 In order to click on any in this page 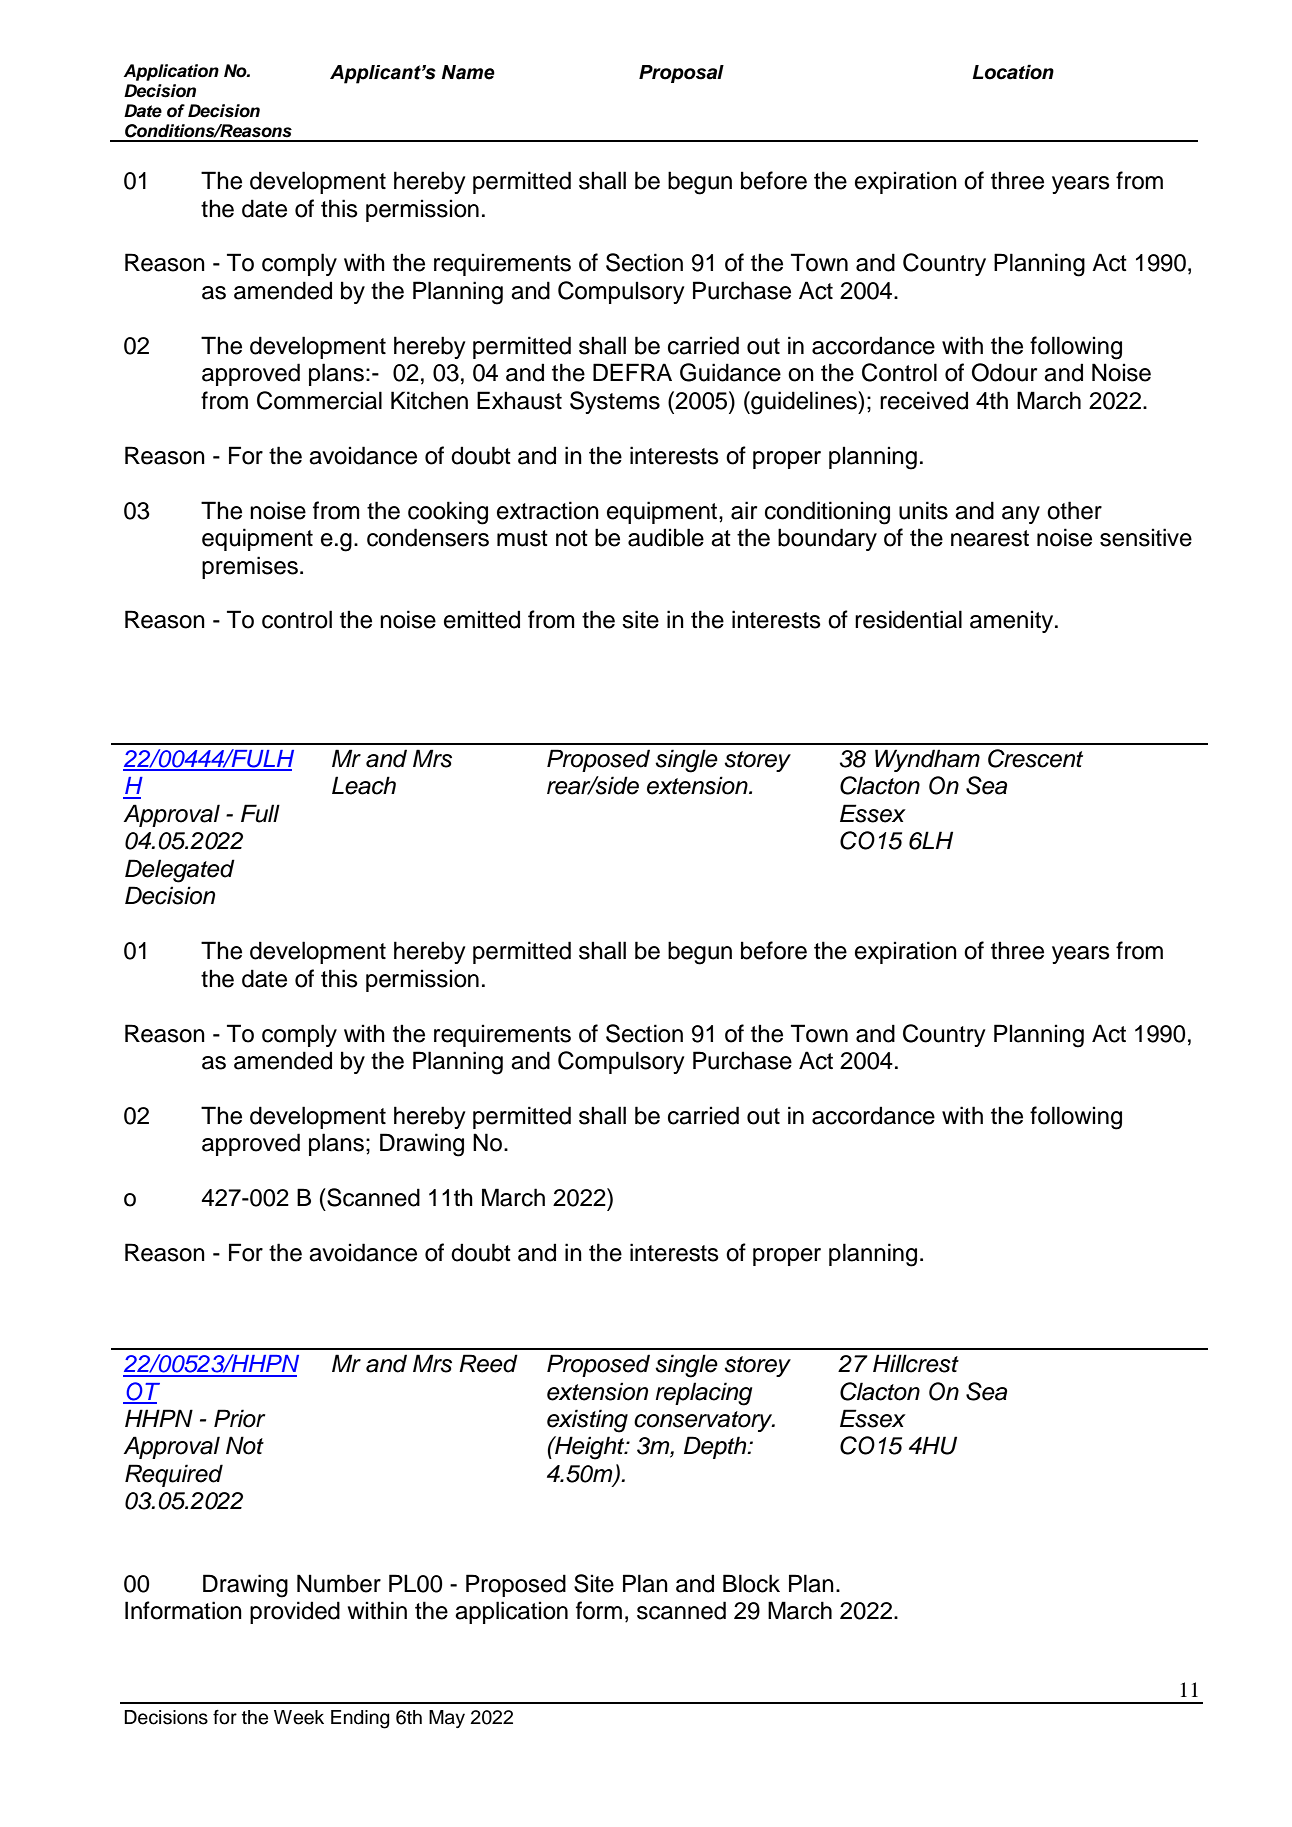, I will do `click(1021, 515)`.
